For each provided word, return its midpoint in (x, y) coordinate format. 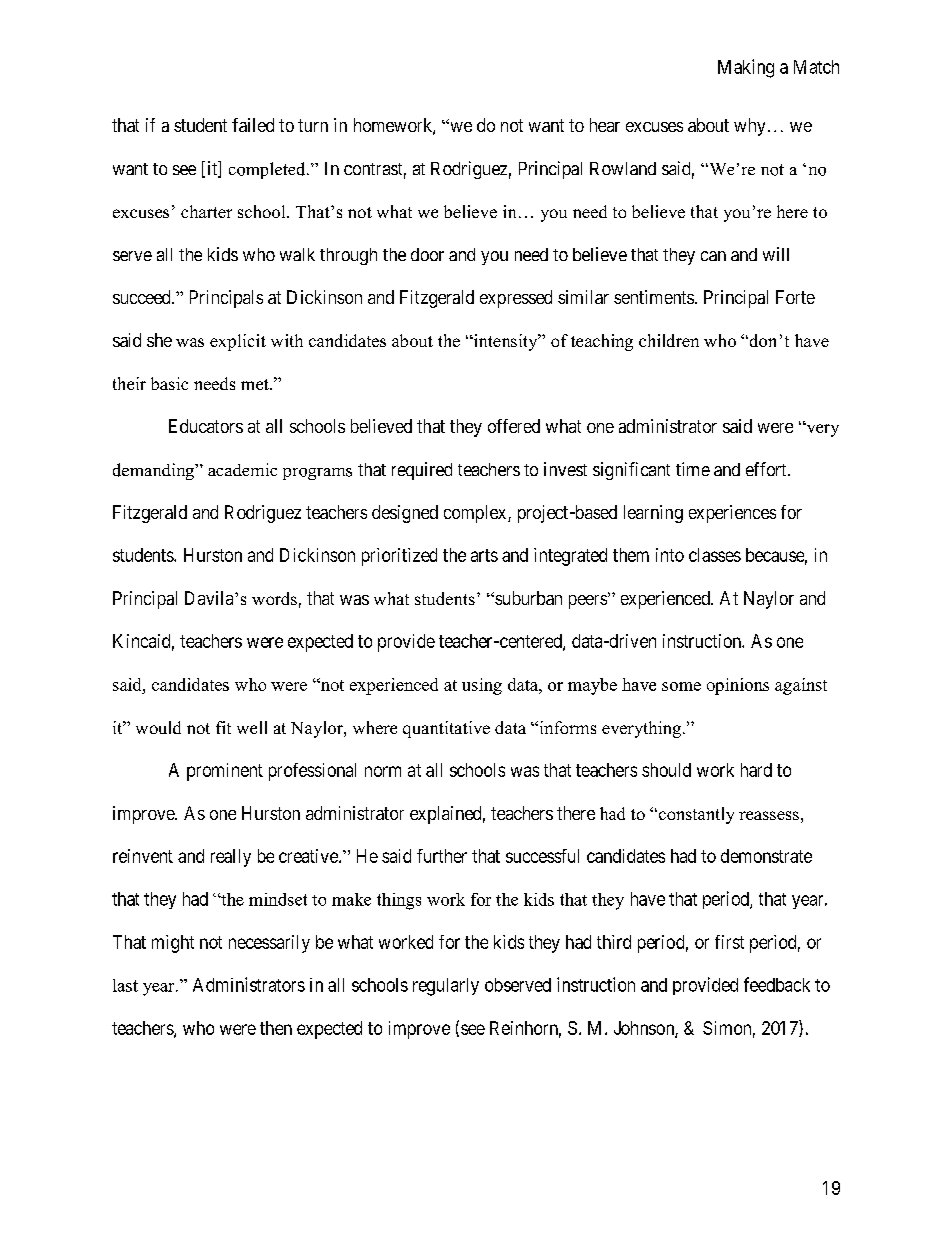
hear (605, 125)
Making (746, 68)
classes (715, 555)
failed (253, 125)
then (276, 1028)
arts (484, 555)
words (274, 598)
